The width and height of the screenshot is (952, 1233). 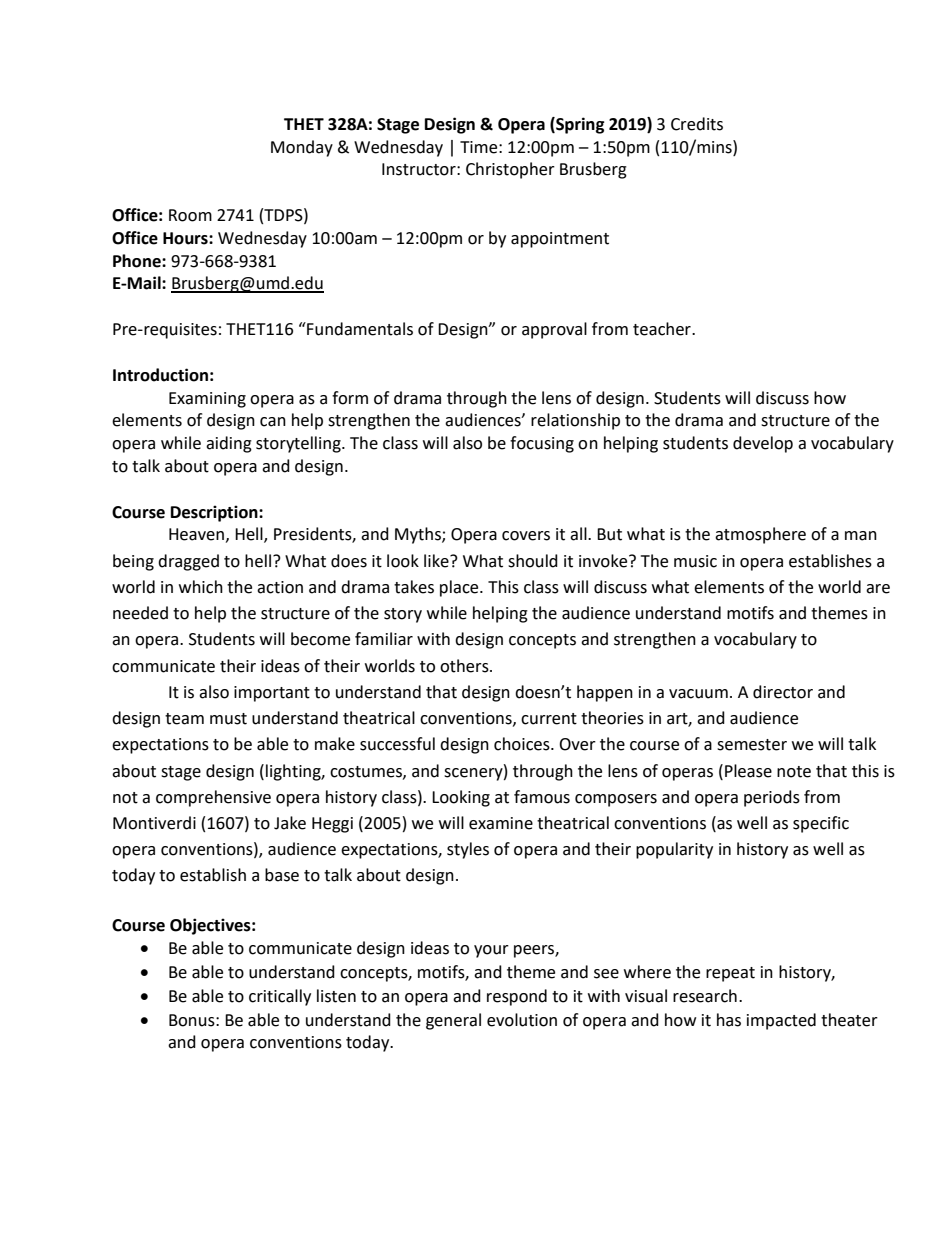 What do you see at coordinates (465, 666) in the screenshot?
I see `others` at bounding box center [465, 666].
